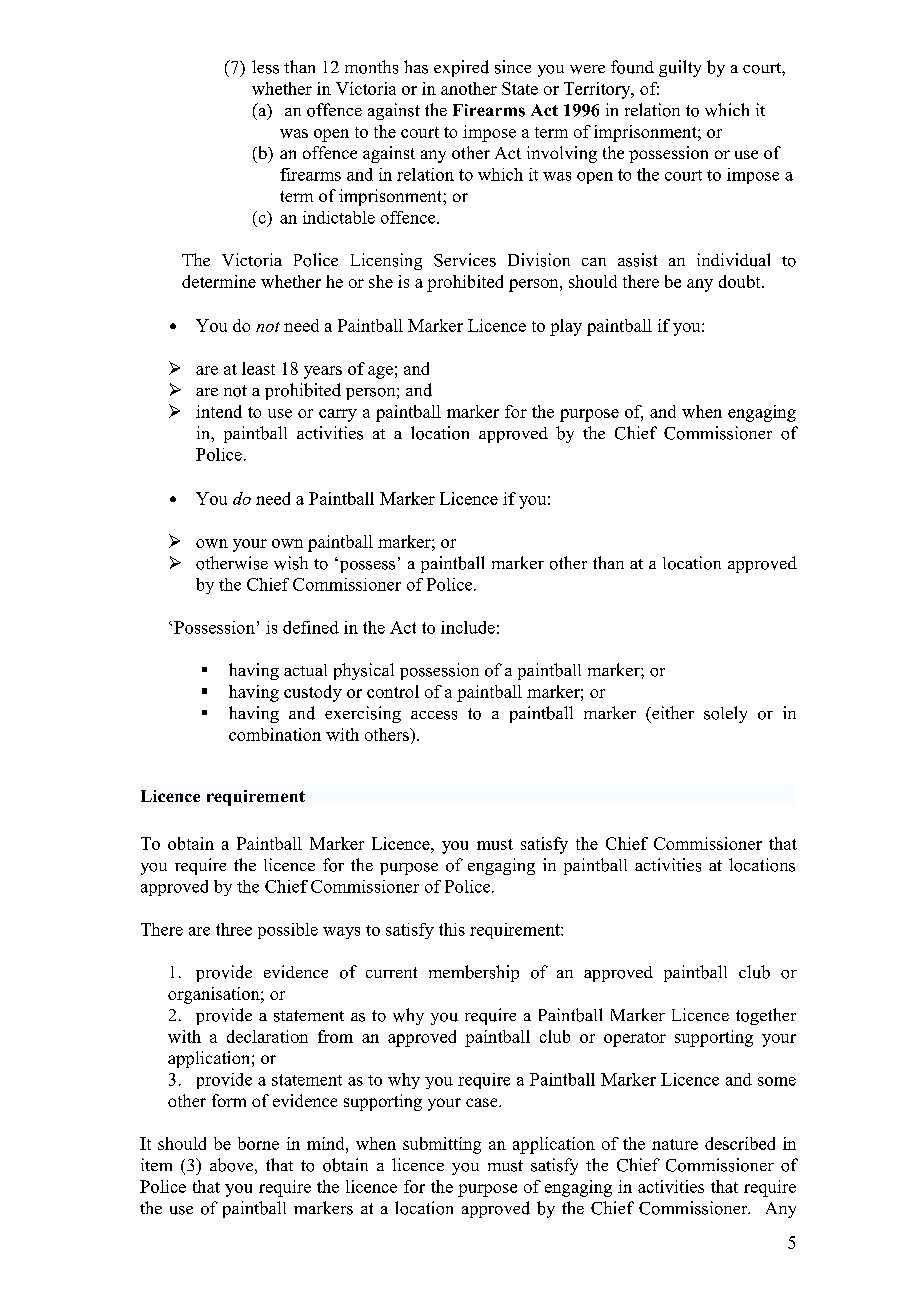 Image resolution: width=924 pixels, height=1308 pixels. I want to click on submitting, so click(442, 1145).
